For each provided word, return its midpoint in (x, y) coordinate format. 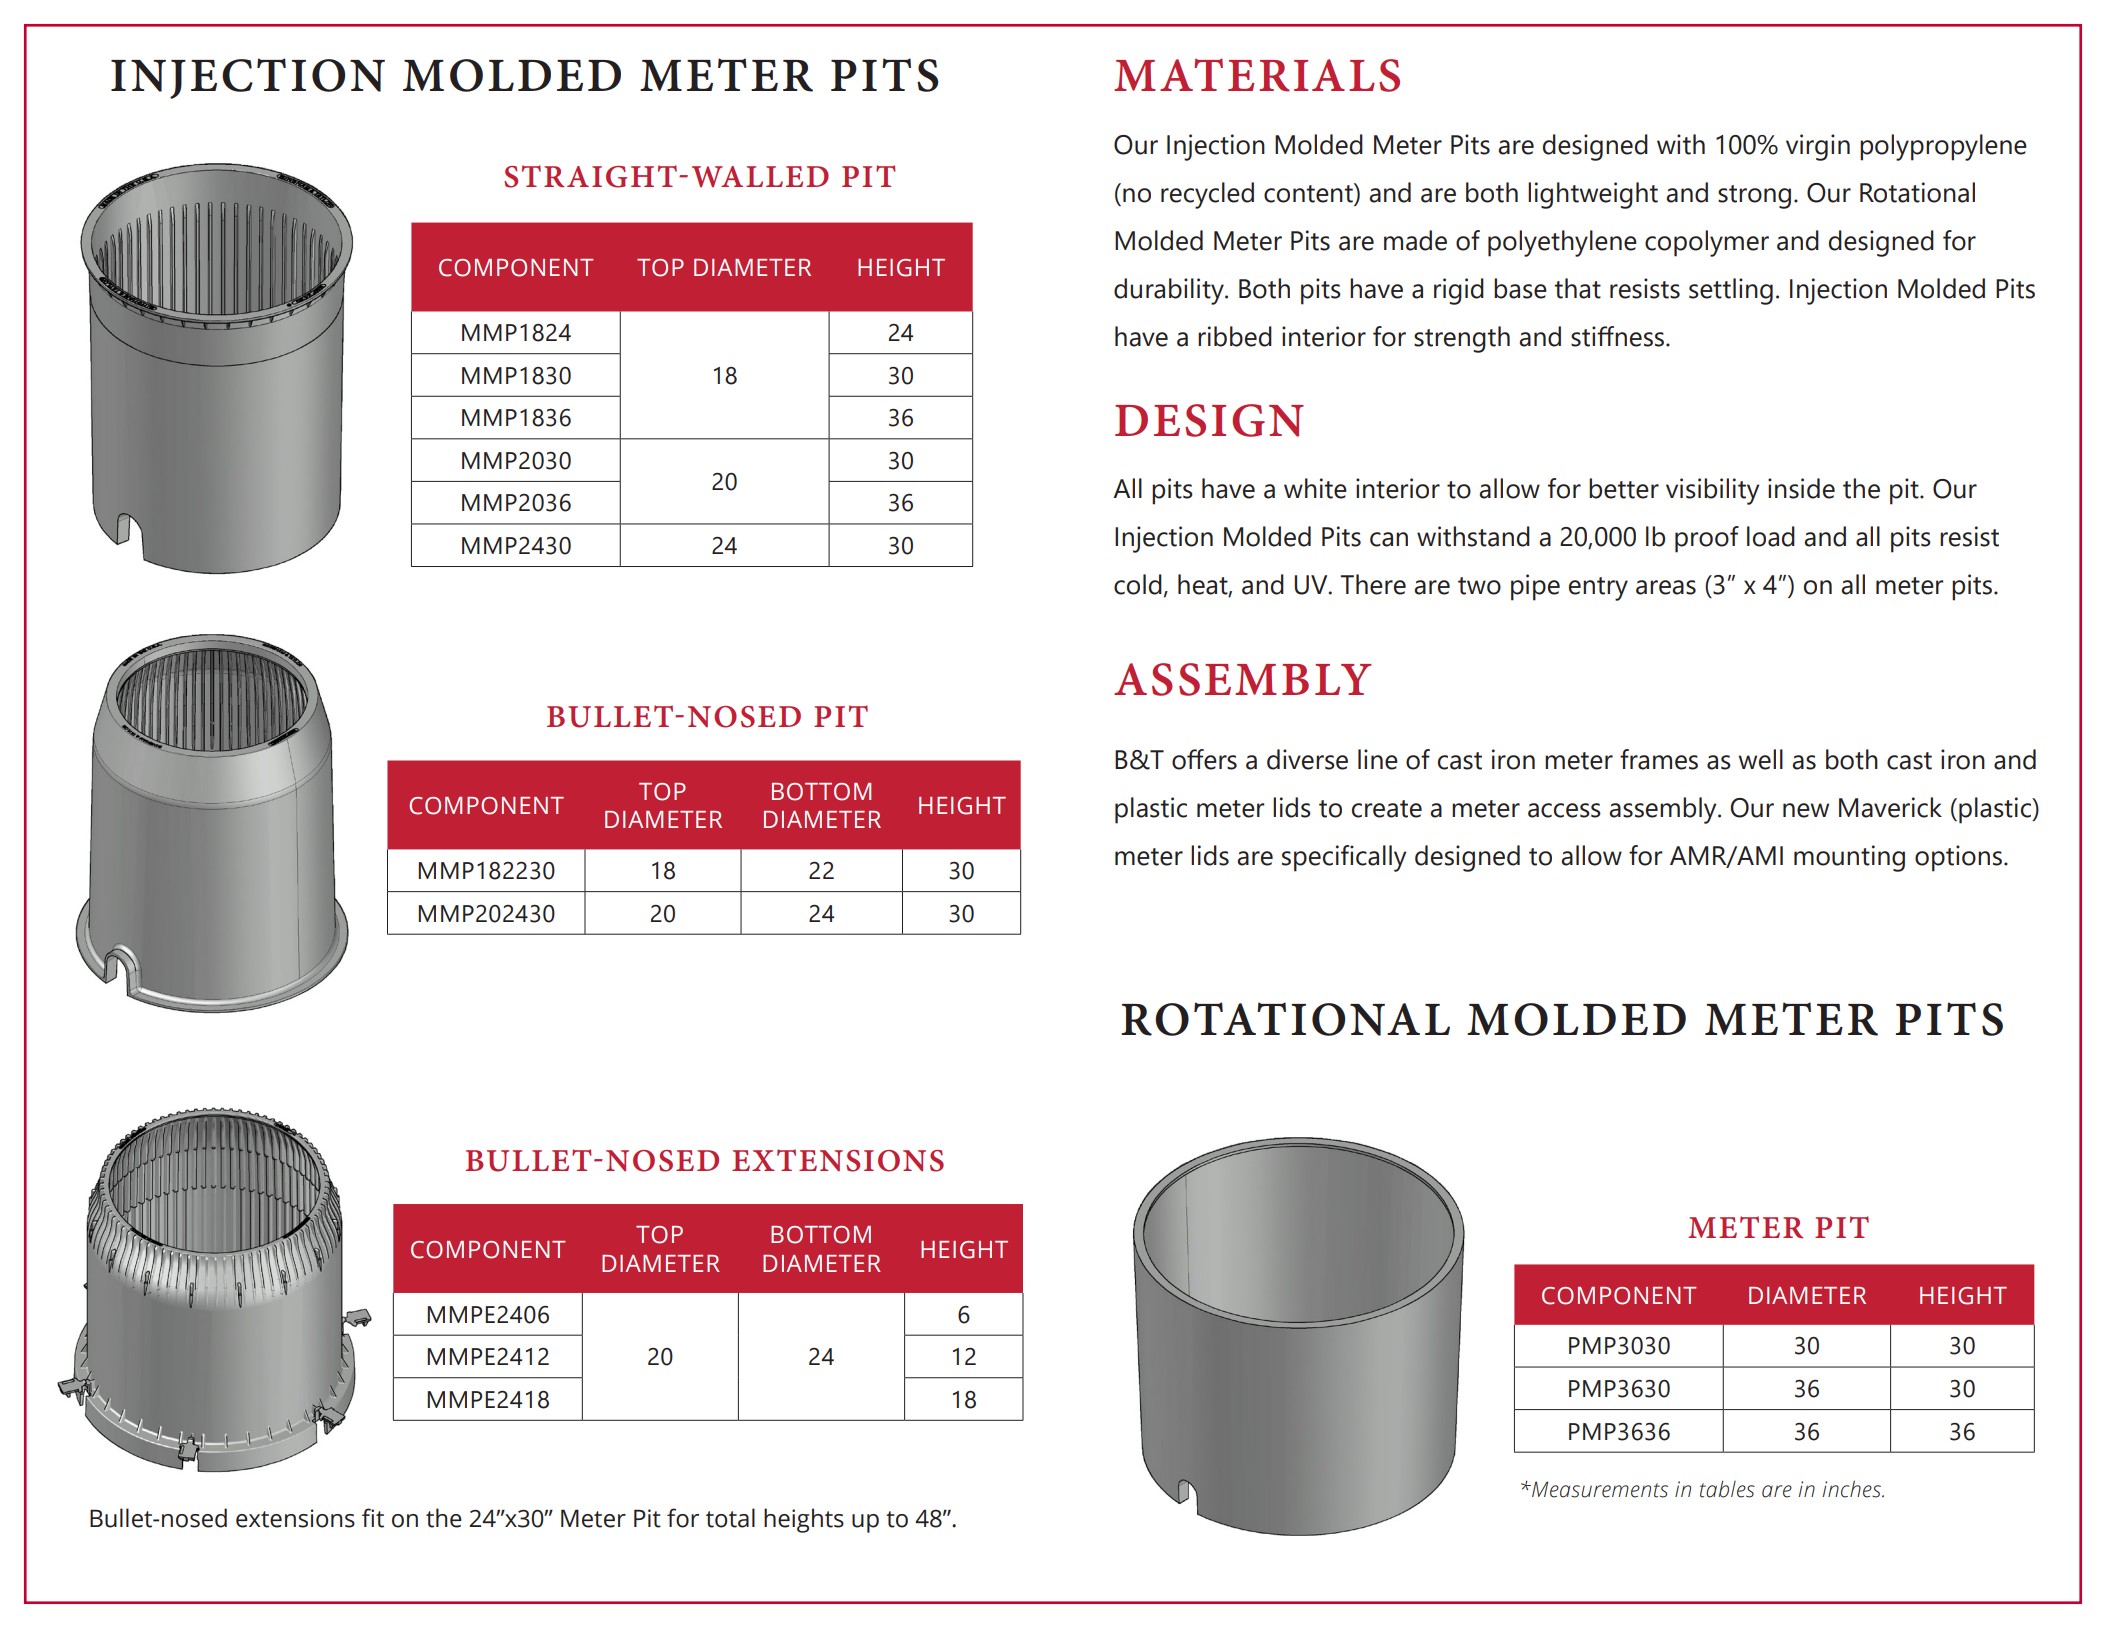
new (1806, 810)
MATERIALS (1257, 75)
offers (1204, 759)
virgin (1818, 147)
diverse (1307, 759)
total (730, 1518)
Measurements (1599, 1489)
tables (1727, 1489)
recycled (1207, 195)
